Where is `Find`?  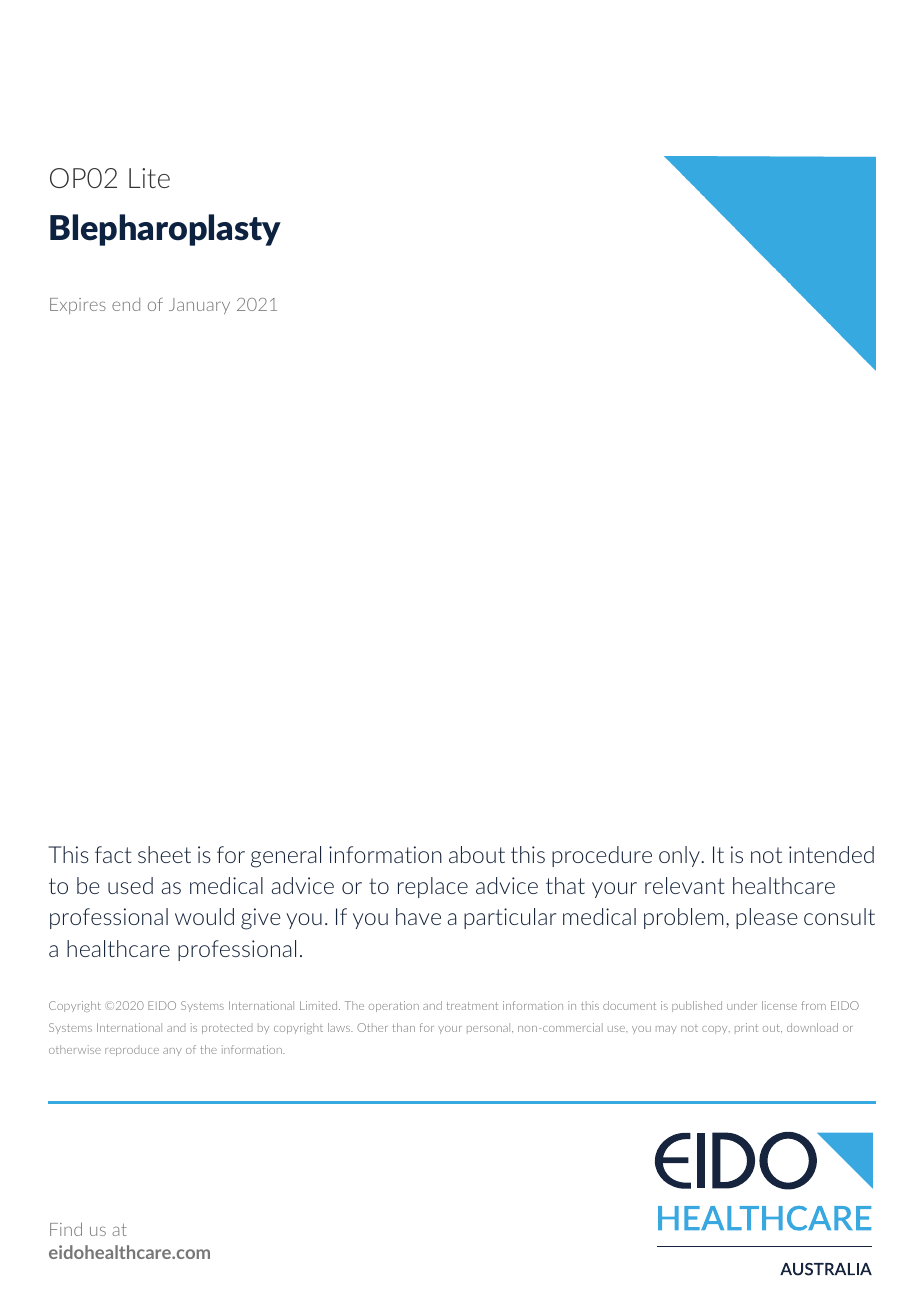 Find is located at coordinates (66, 1229).
